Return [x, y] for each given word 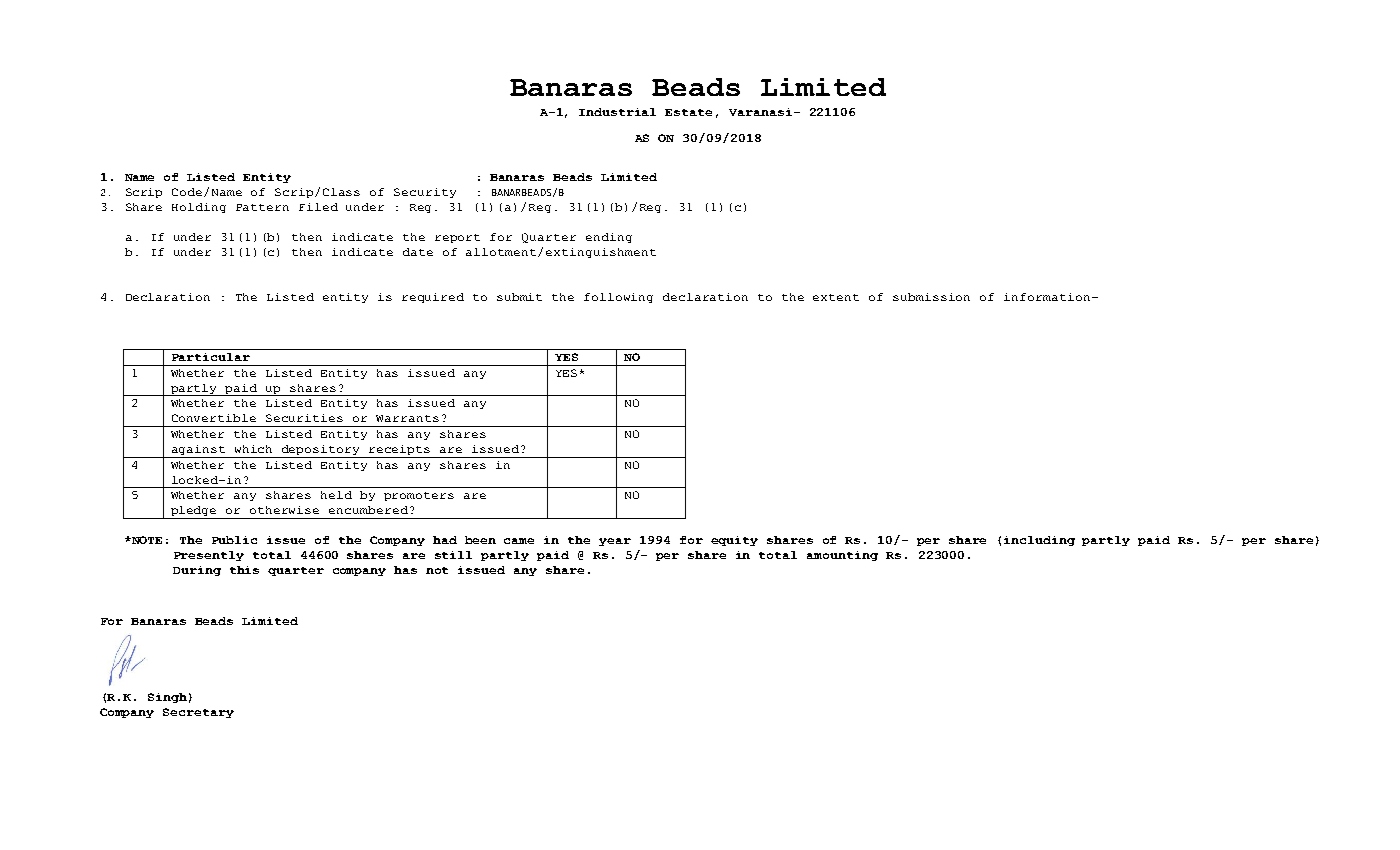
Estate [688, 112]
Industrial [617, 112]
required [433, 298]
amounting [842, 556]
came [519, 541]
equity [734, 541]
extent [836, 297]
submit [519, 297]
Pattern [262, 207]
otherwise [284, 510]
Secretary [198, 713]
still [453, 555]
